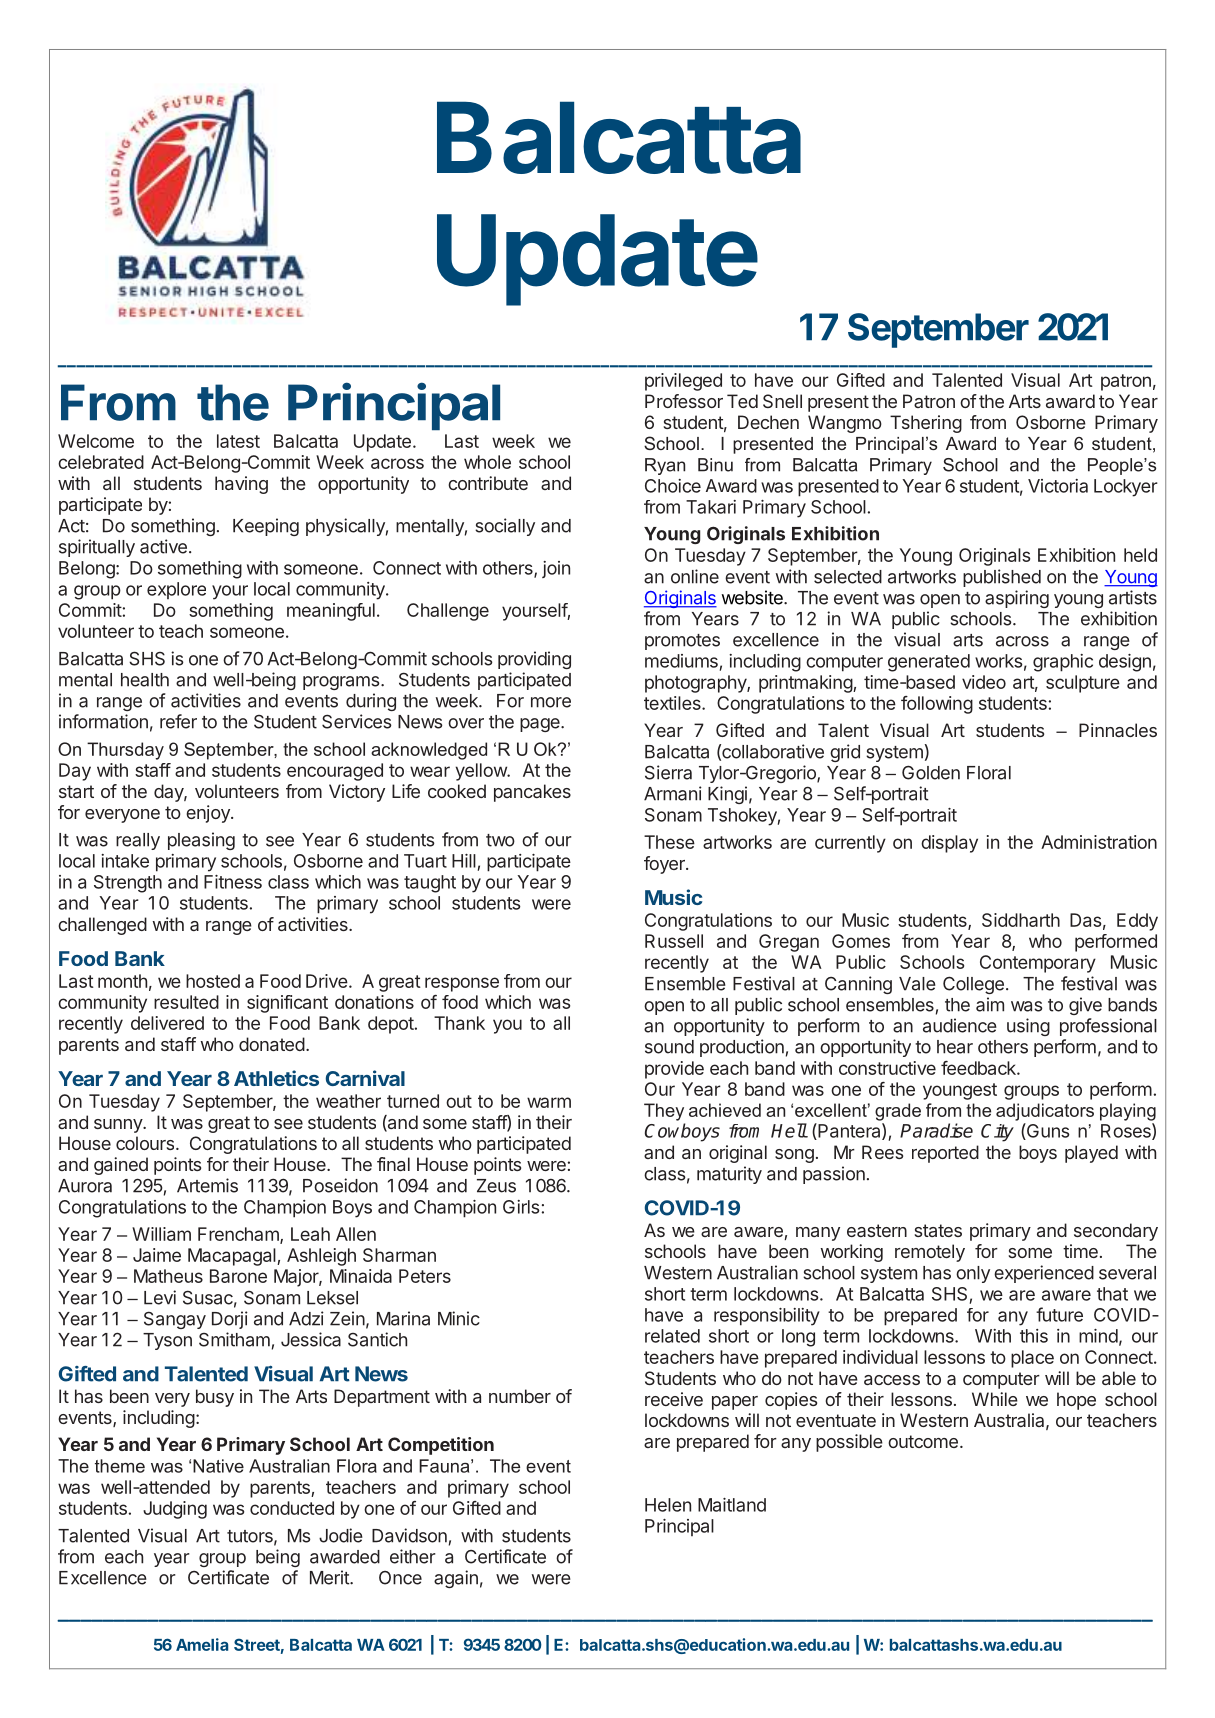 The width and height of the screenshot is (1215, 1718). What do you see at coordinates (230, 1320) in the screenshot?
I see `Dorji` at bounding box center [230, 1320].
